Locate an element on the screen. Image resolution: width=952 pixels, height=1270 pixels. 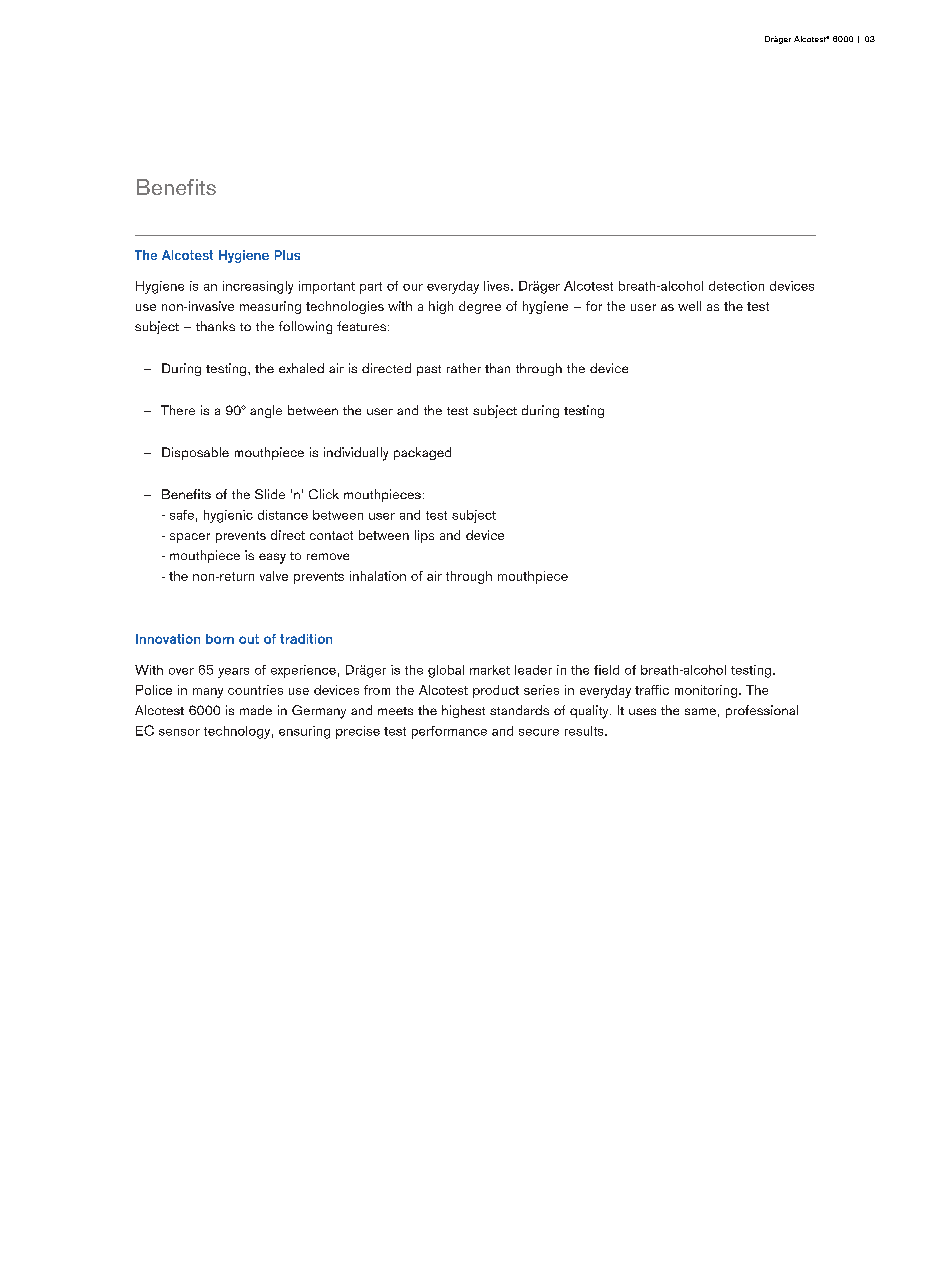
lips is located at coordinates (424, 536).
